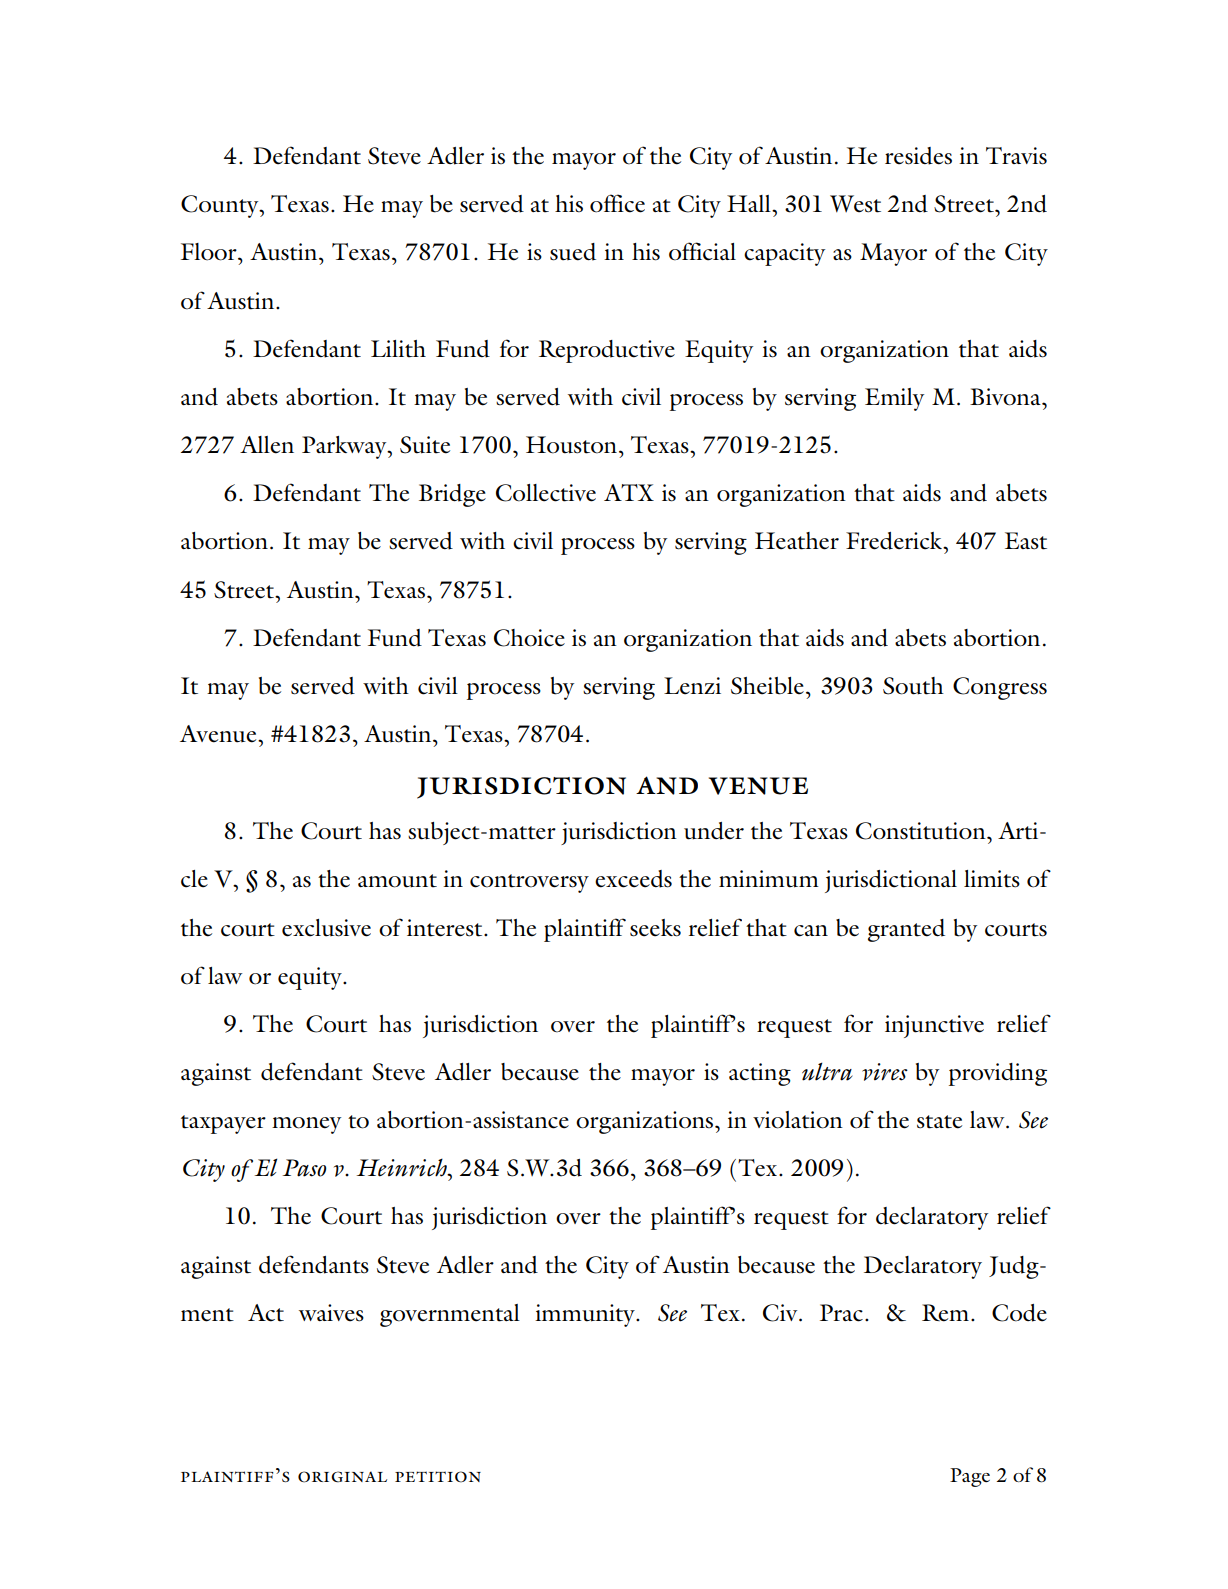 The width and height of the image is (1228, 1589). Describe the element at coordinates (939, 1122) in the image. I see `state` at that location.
